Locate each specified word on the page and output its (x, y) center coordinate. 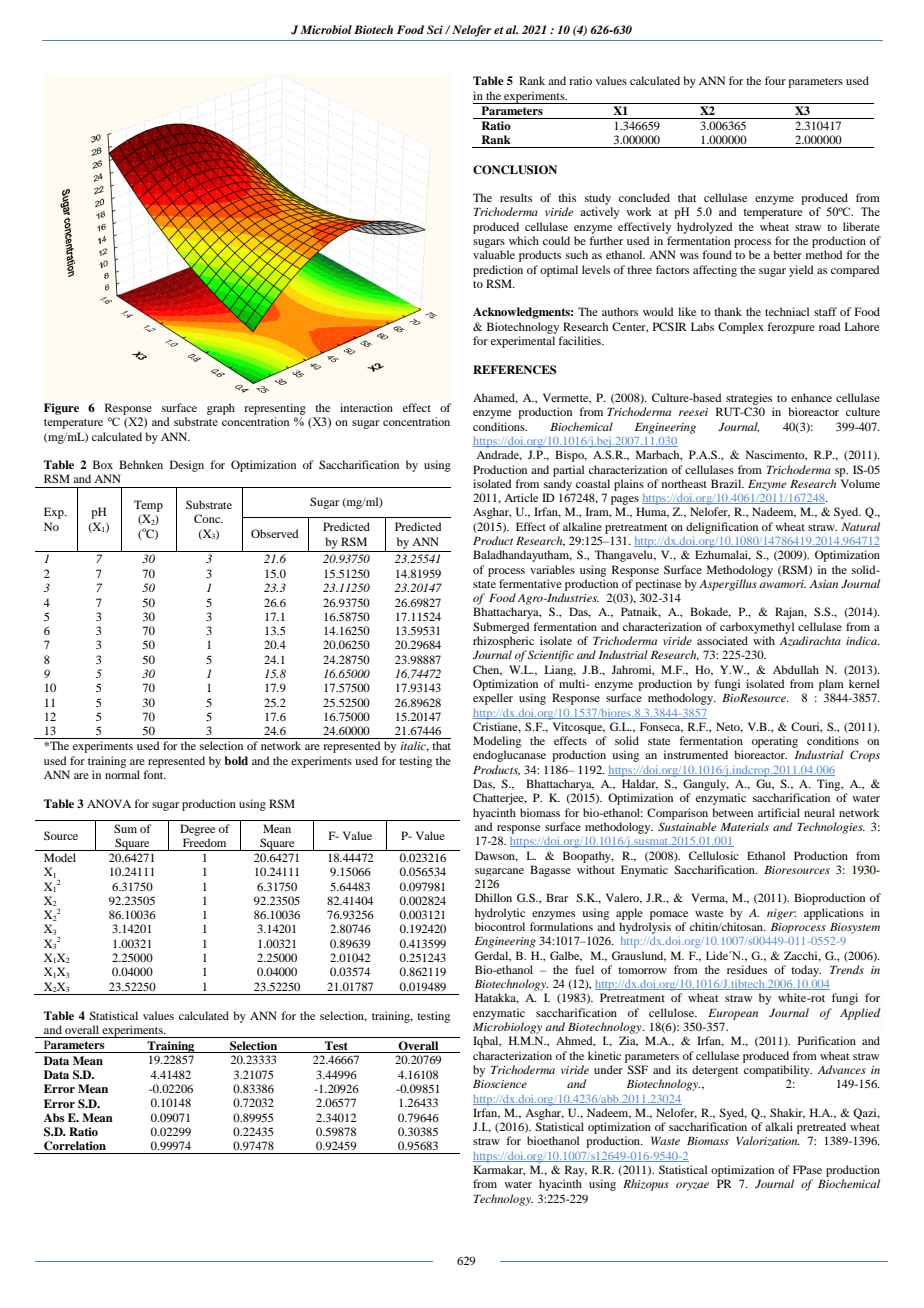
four (775, 80)
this (567, 197)
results (516, 197)
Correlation (75, 1146)
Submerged (501, 628)
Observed (274, 533)
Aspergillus (728, 585)
